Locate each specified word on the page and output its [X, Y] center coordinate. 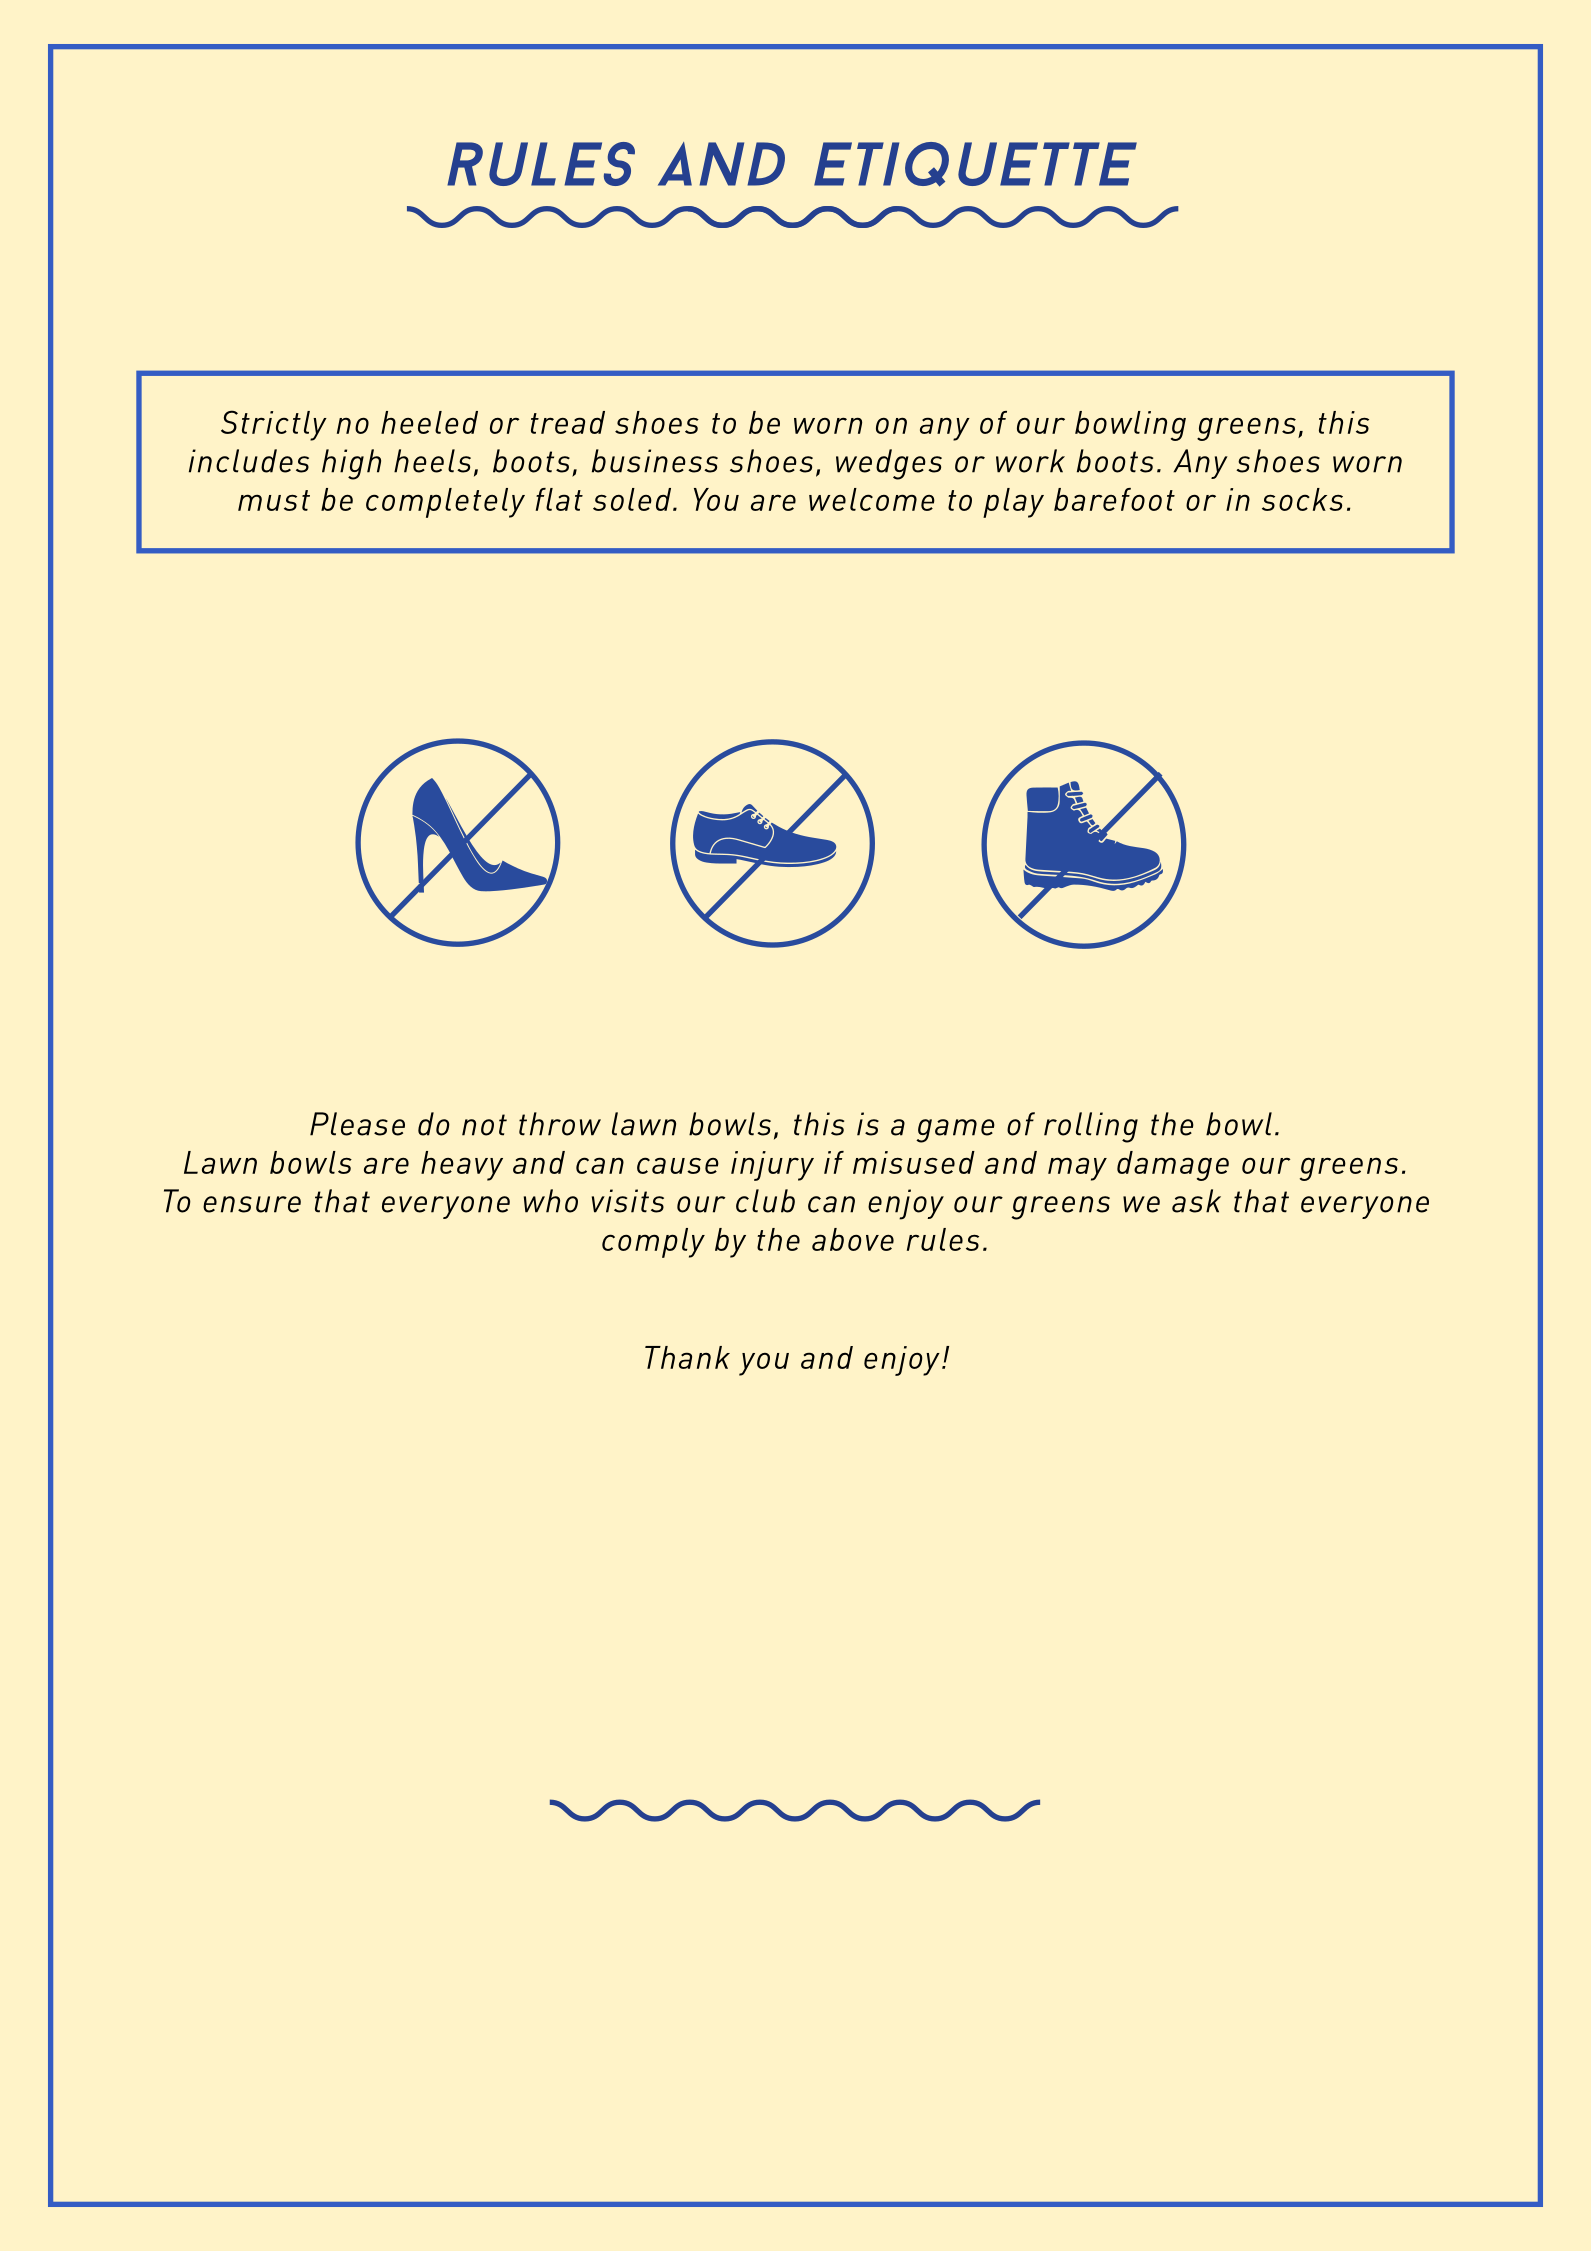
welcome [872, 499]
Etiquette [975, 164]
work [1030, 461]
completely [445, 503]
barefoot [1114, 499]
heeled [429, 422]
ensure [252, 1204]
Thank [687, 1357]
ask [1196, 1201]
